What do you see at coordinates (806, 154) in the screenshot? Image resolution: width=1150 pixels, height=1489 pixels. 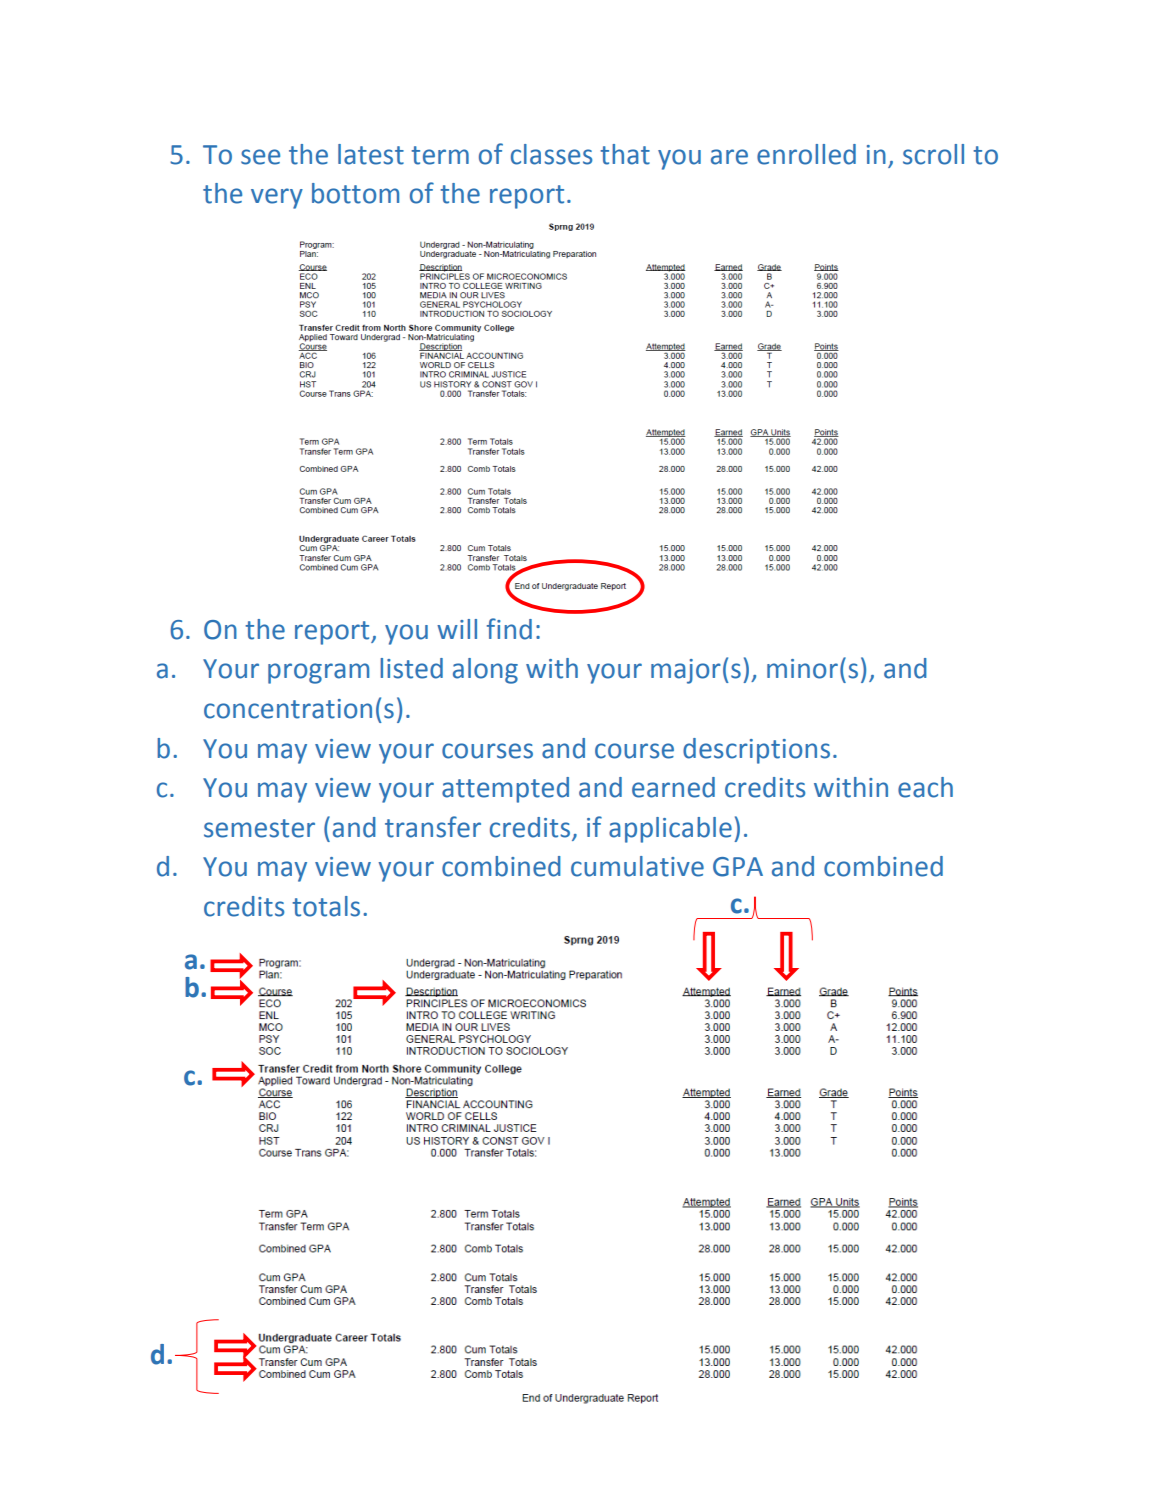 I see `enrolled` at bounding box center [806, 154].
